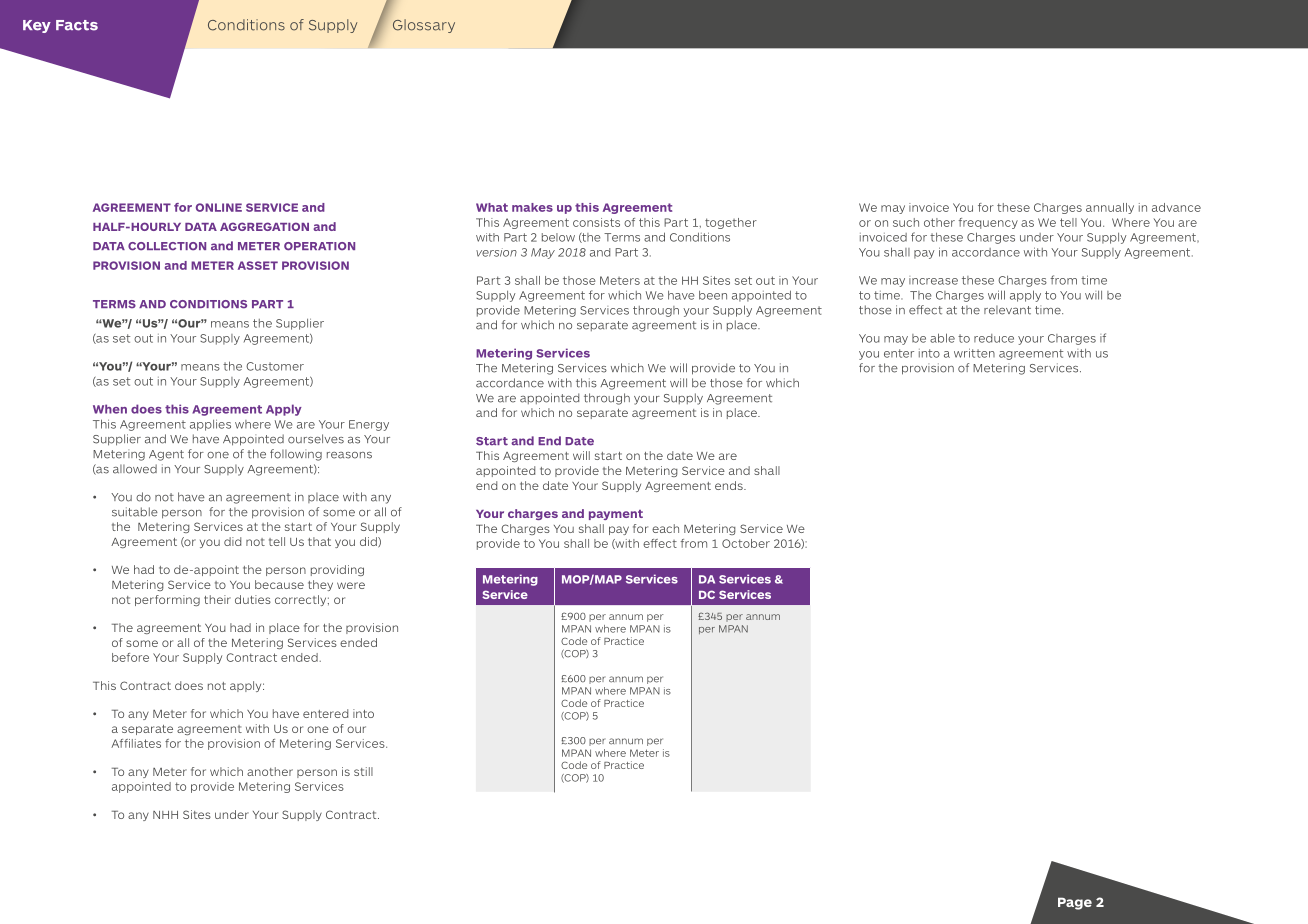 Image resolution: width=1308 pixels, height=924 pixels. I want to click on relevant, so click(1007, 310).
